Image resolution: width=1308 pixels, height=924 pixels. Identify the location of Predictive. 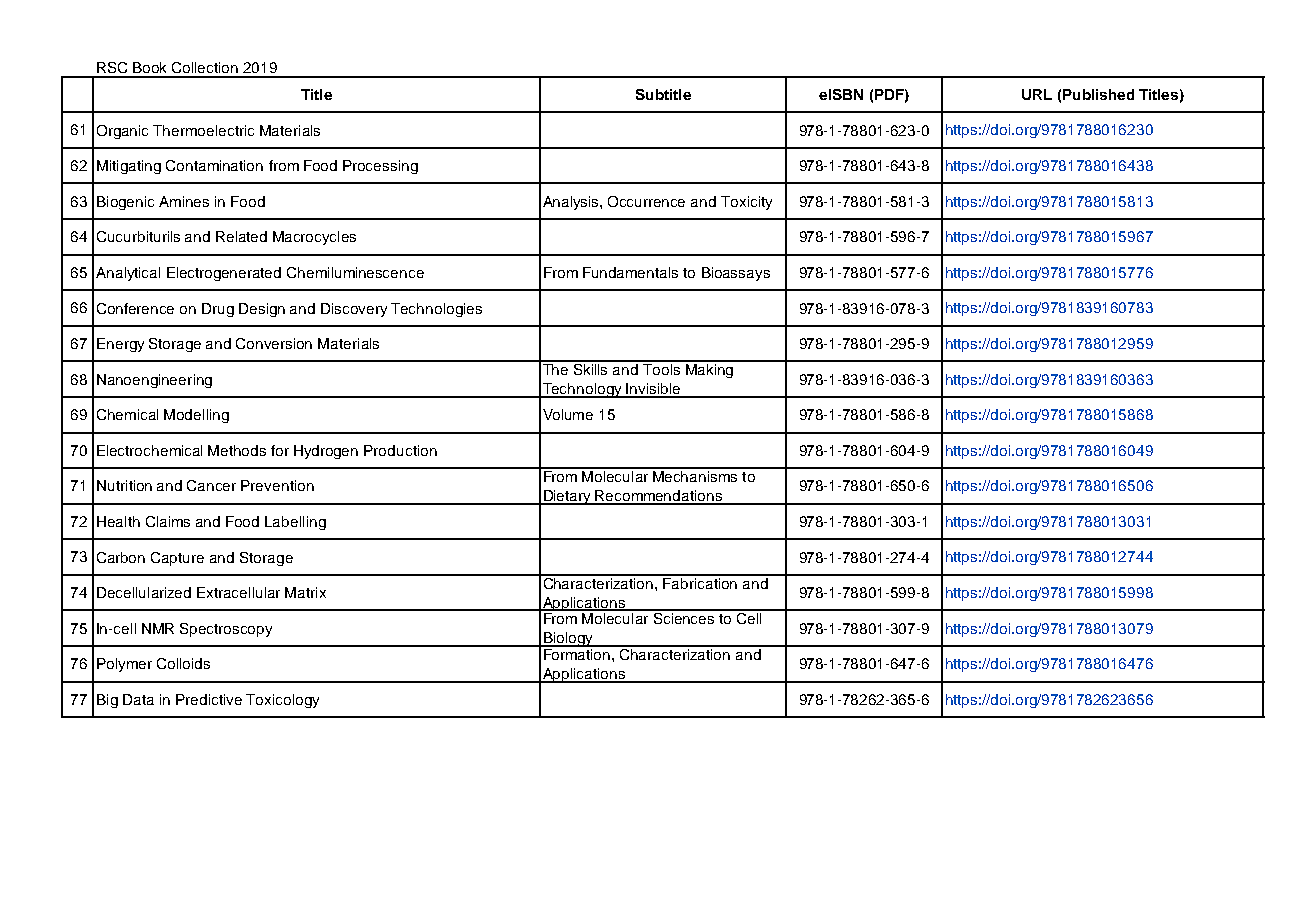
(209, 699).
